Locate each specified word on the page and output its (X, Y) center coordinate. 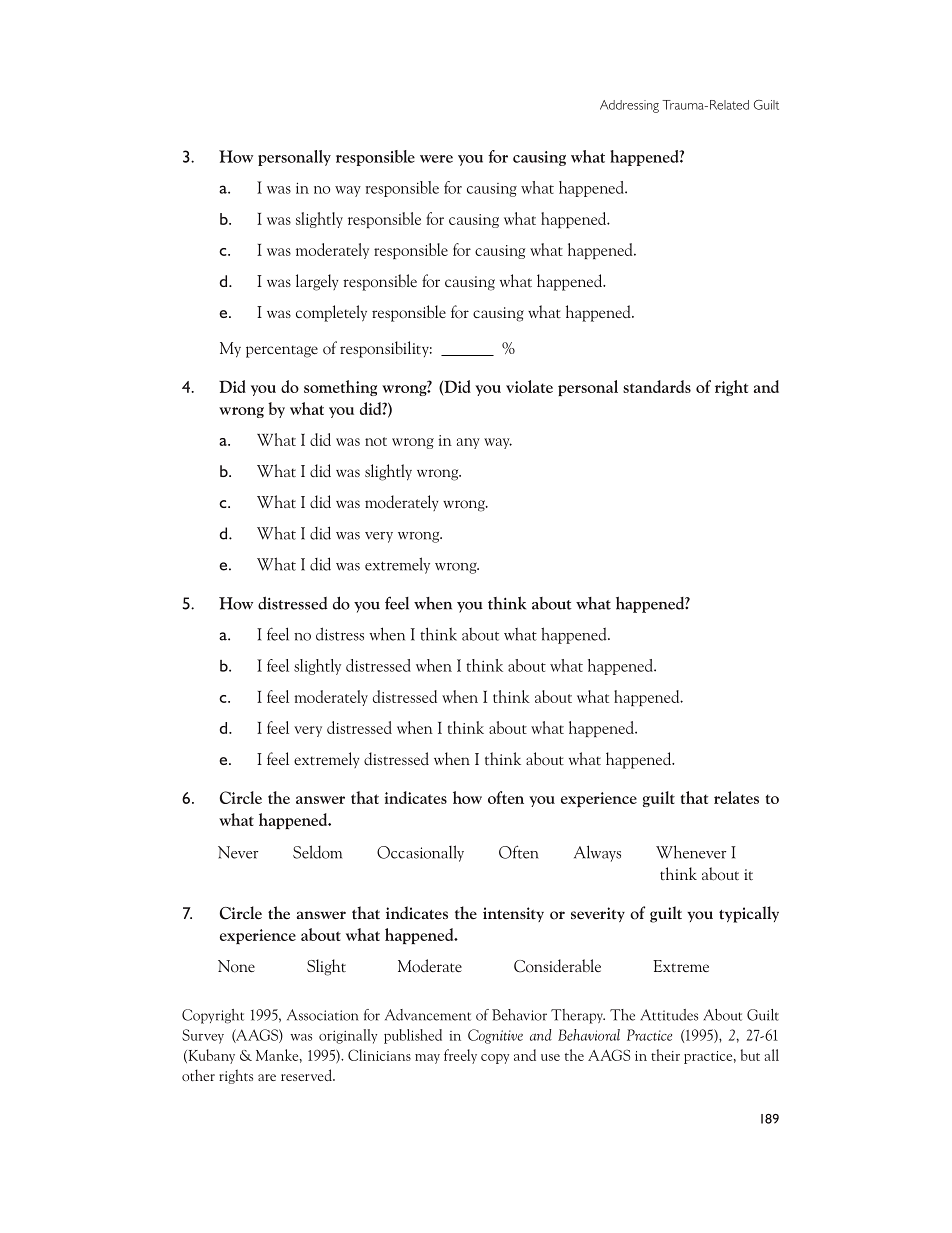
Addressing (629, 106)
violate (529, 386)
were (436, 159)
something (340, 388)
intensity (513, 914)
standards (657, 386)
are (267, 1077)
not (376, 441)
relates (736, 797)
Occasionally (420, 853)
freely (460, 1056)
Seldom (317, 852)
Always (597, 853)
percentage (282, 351)
